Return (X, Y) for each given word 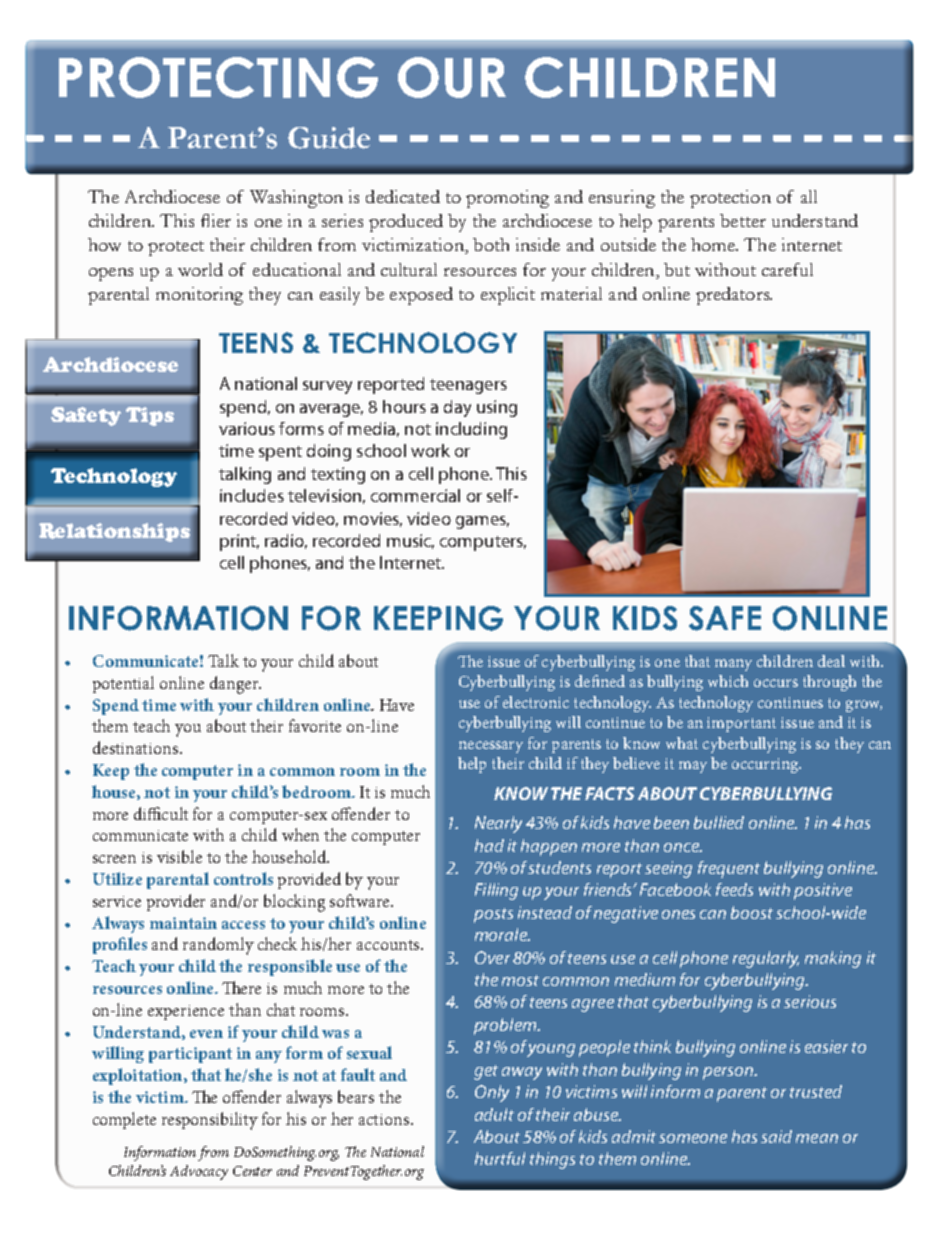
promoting (507, 199)
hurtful (500, 1158)
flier (216, 220)
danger (235, 685)
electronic (536, 702)
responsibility (210, 1121)
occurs (776, 683)
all (809, 196)
